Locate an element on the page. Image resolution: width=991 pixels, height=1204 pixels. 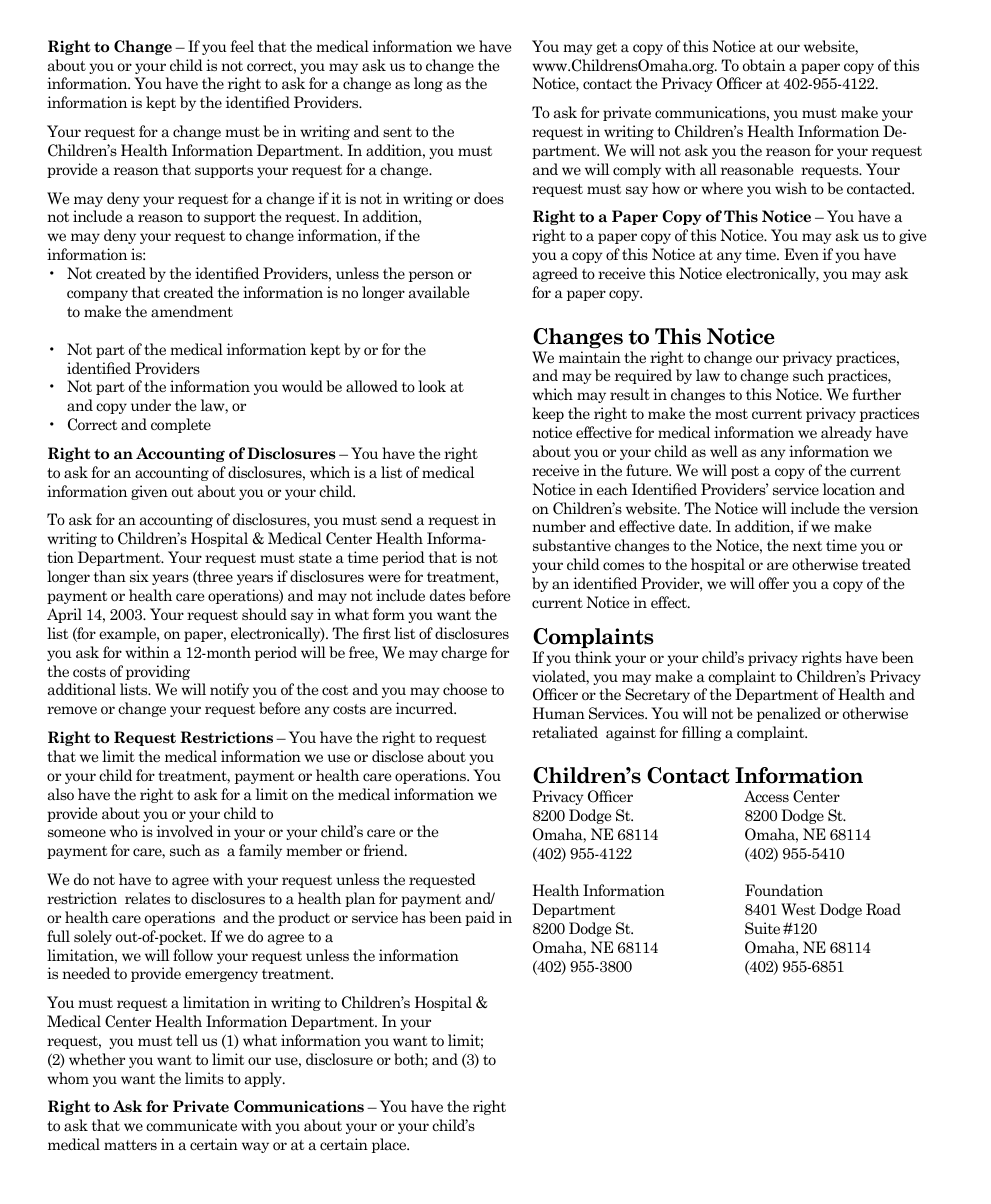
Access is located at coordinates (766, 796).
